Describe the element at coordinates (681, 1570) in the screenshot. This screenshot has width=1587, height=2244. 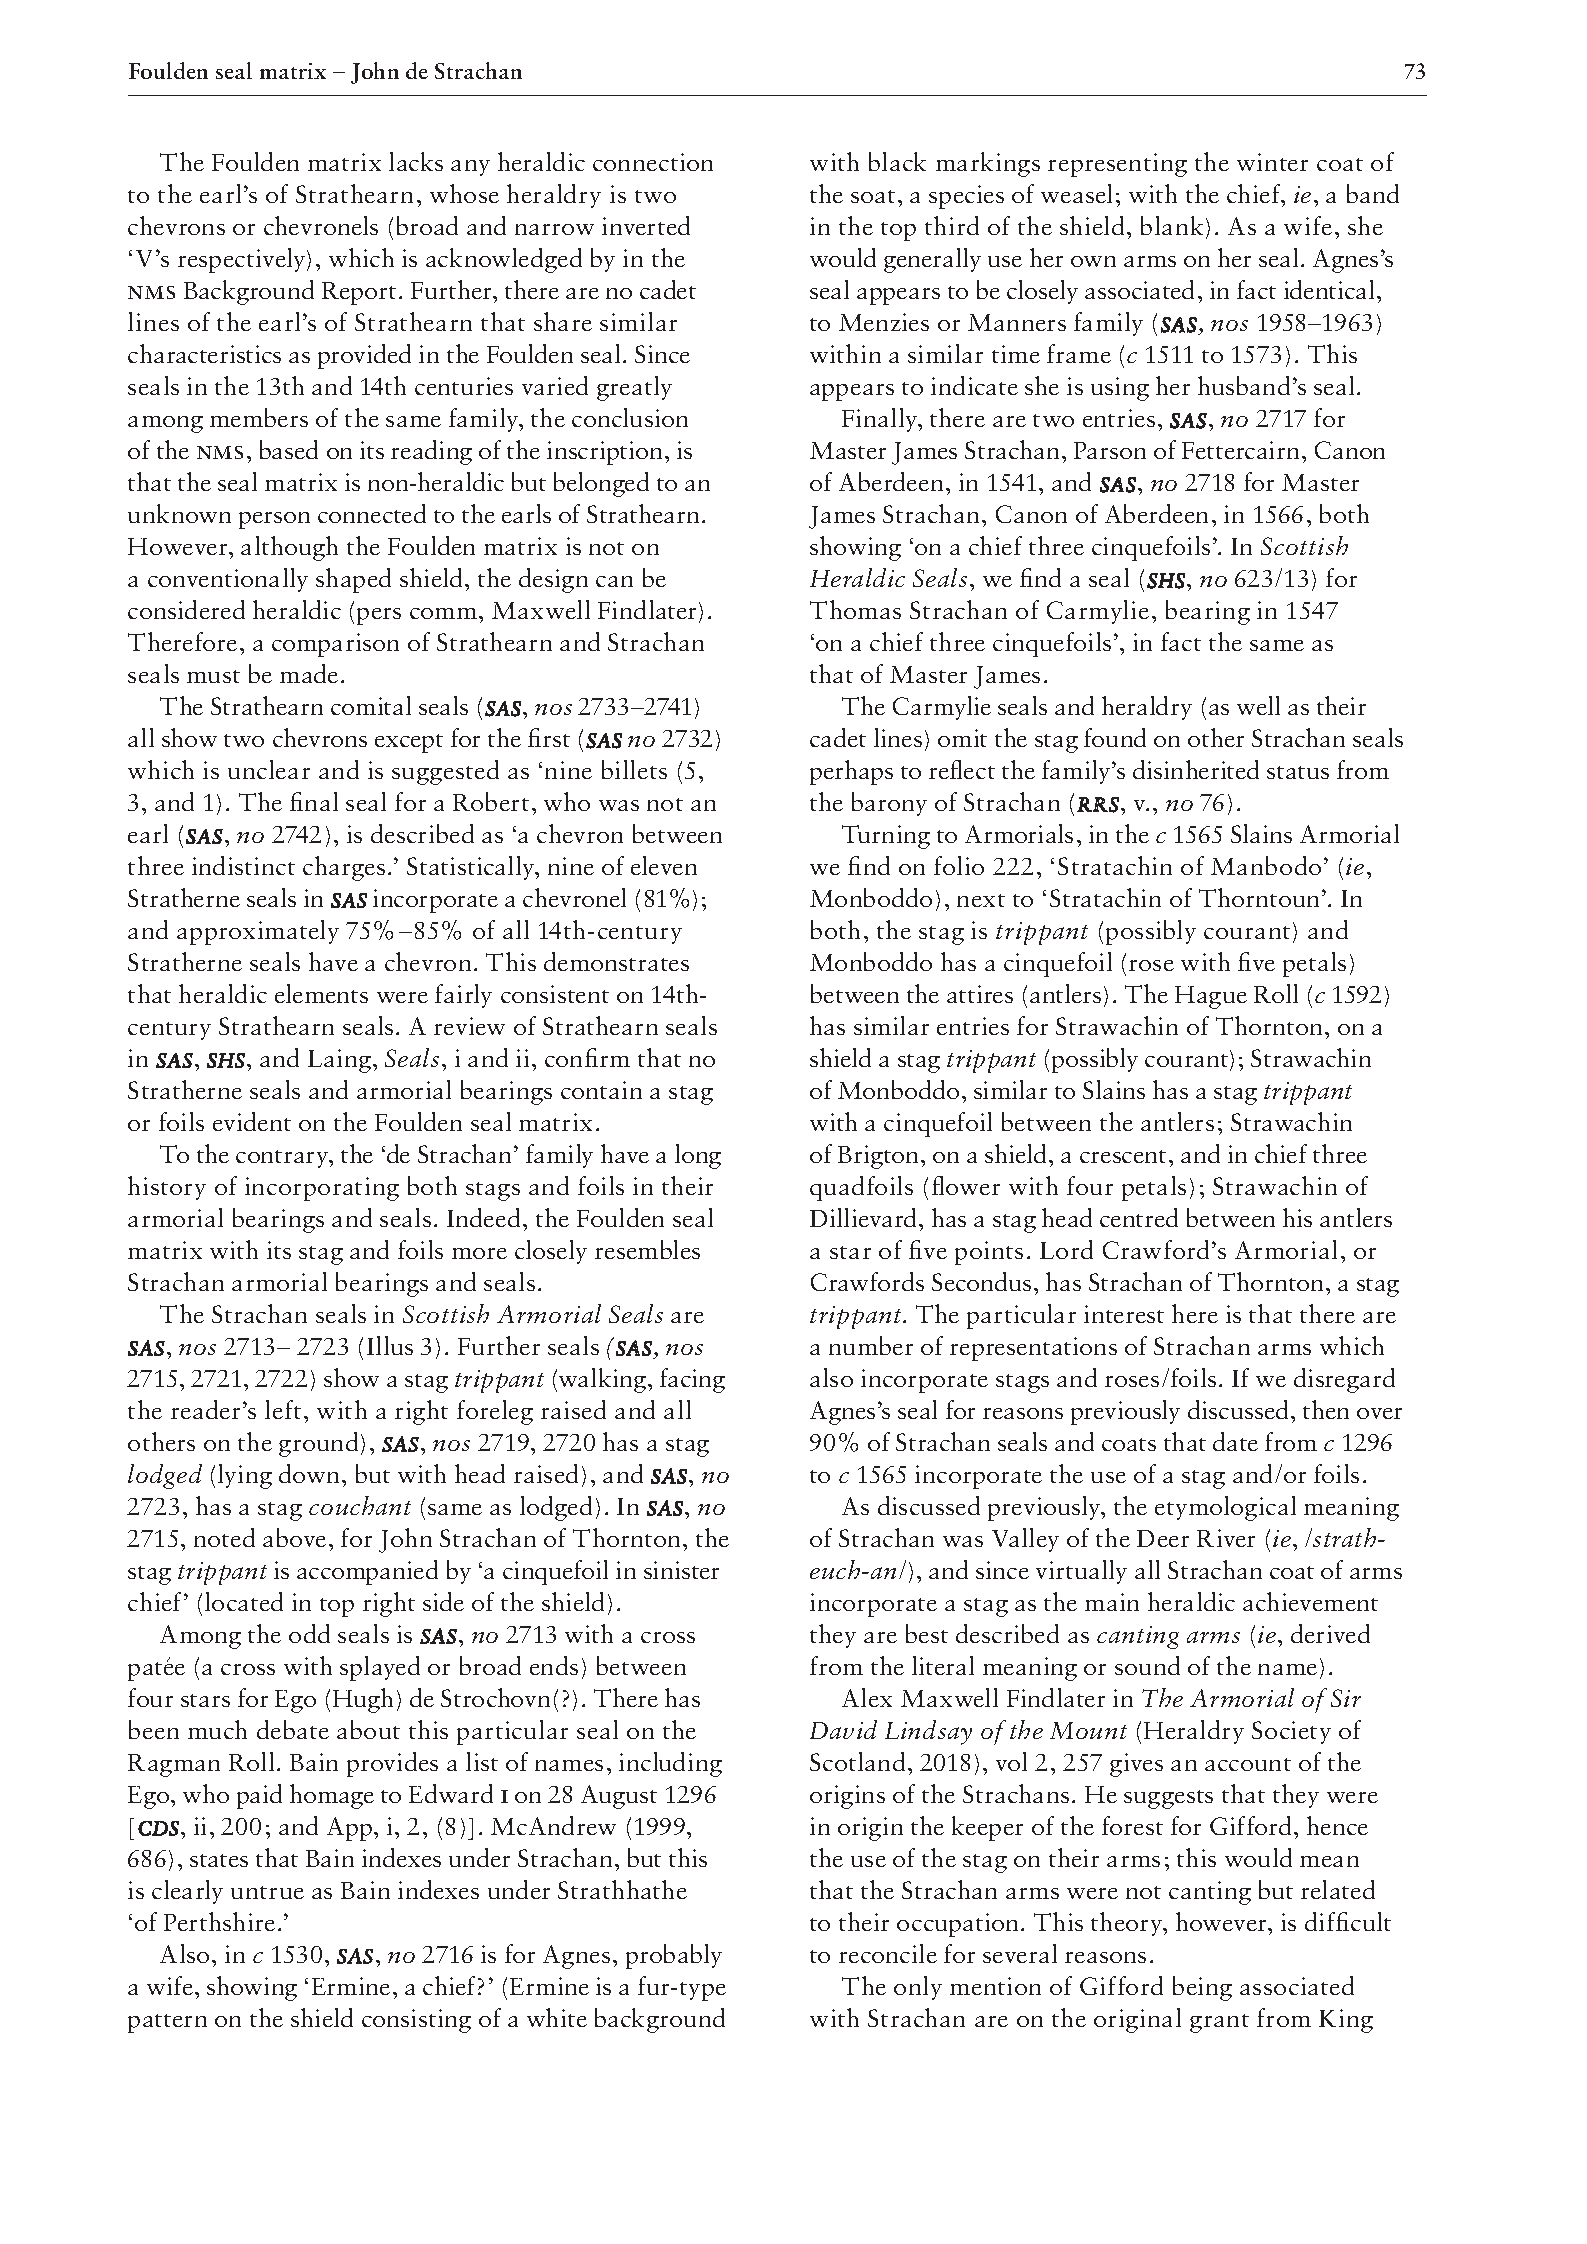
I see `sinister` at that location.
